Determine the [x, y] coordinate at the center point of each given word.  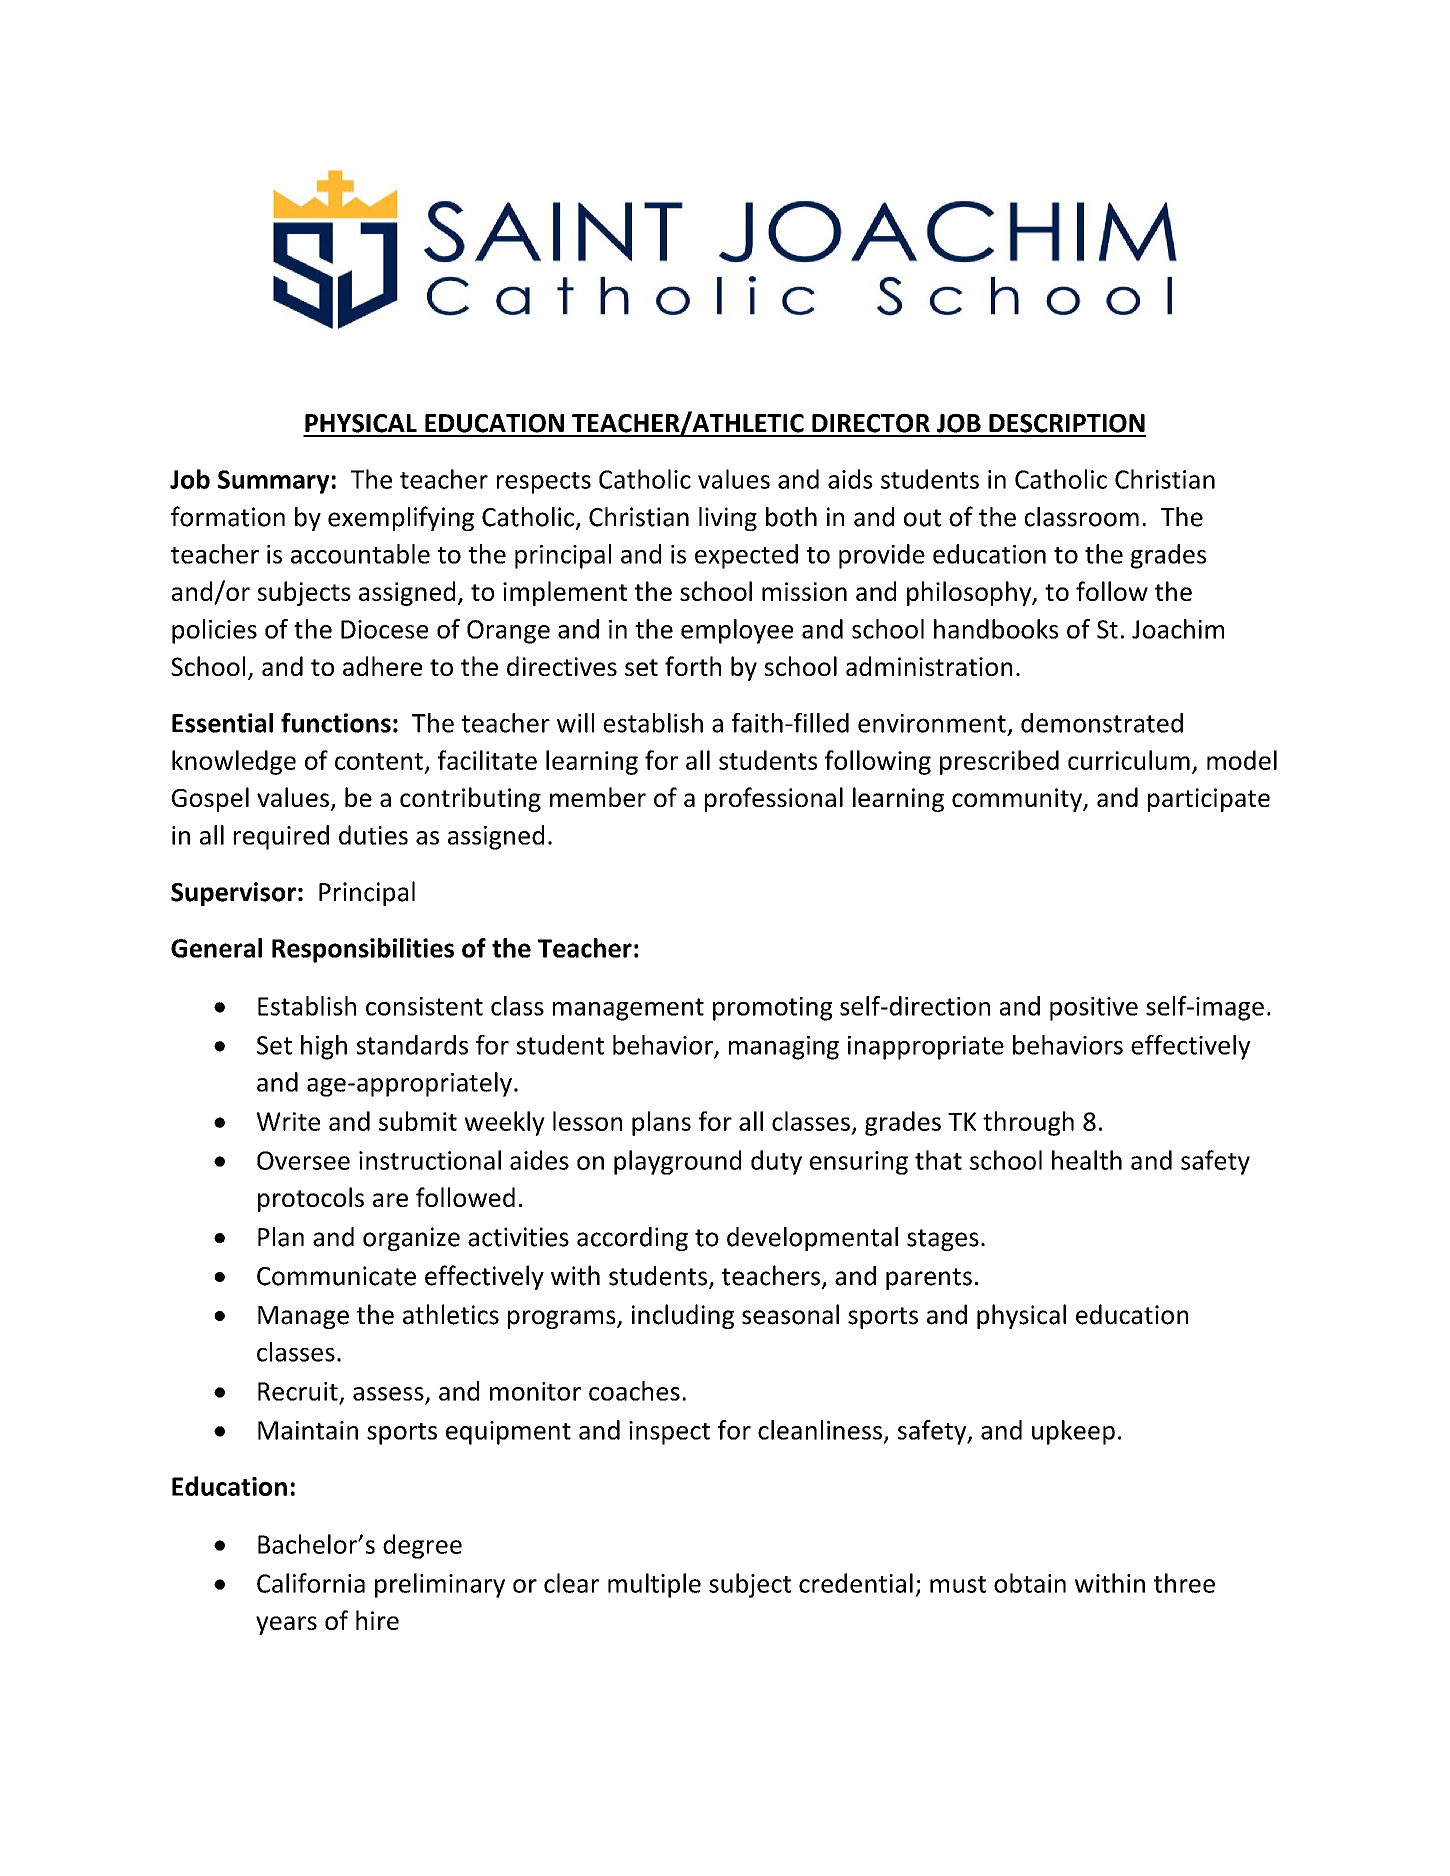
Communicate [336, 1276]
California [311, 1583]
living [728, 519]
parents [929, 1279]
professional [774, 799]
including [683, 1316]
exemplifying [401, 518]
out [922, 518]
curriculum [1129, 760]
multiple [654, 1585]
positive [1094, 1009]
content [379, 761]
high [324, 1047]
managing [784, 1048]
